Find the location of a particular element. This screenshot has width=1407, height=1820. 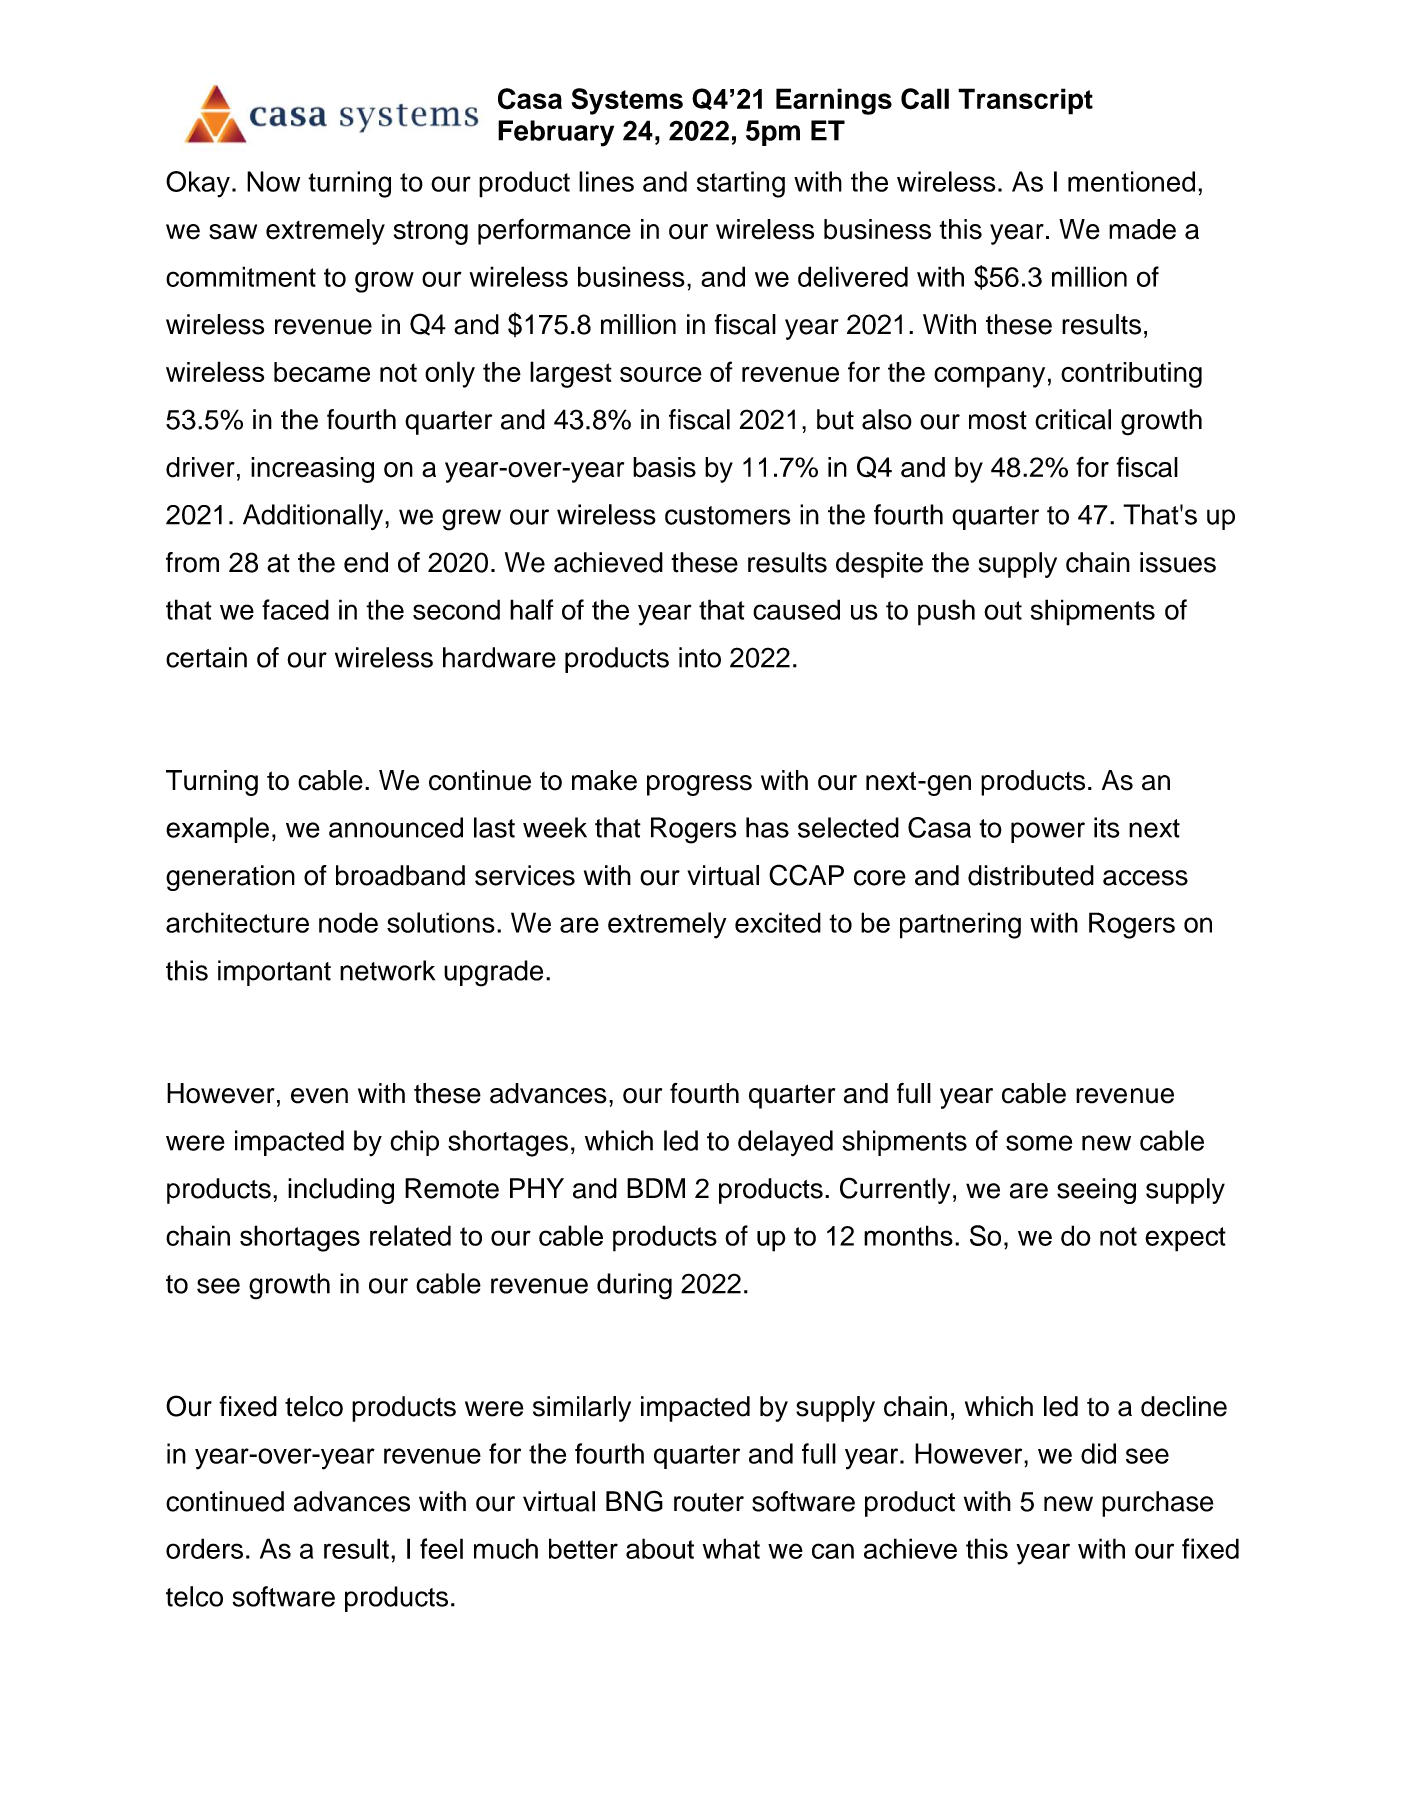

into is located at coordinates (700, 657).
